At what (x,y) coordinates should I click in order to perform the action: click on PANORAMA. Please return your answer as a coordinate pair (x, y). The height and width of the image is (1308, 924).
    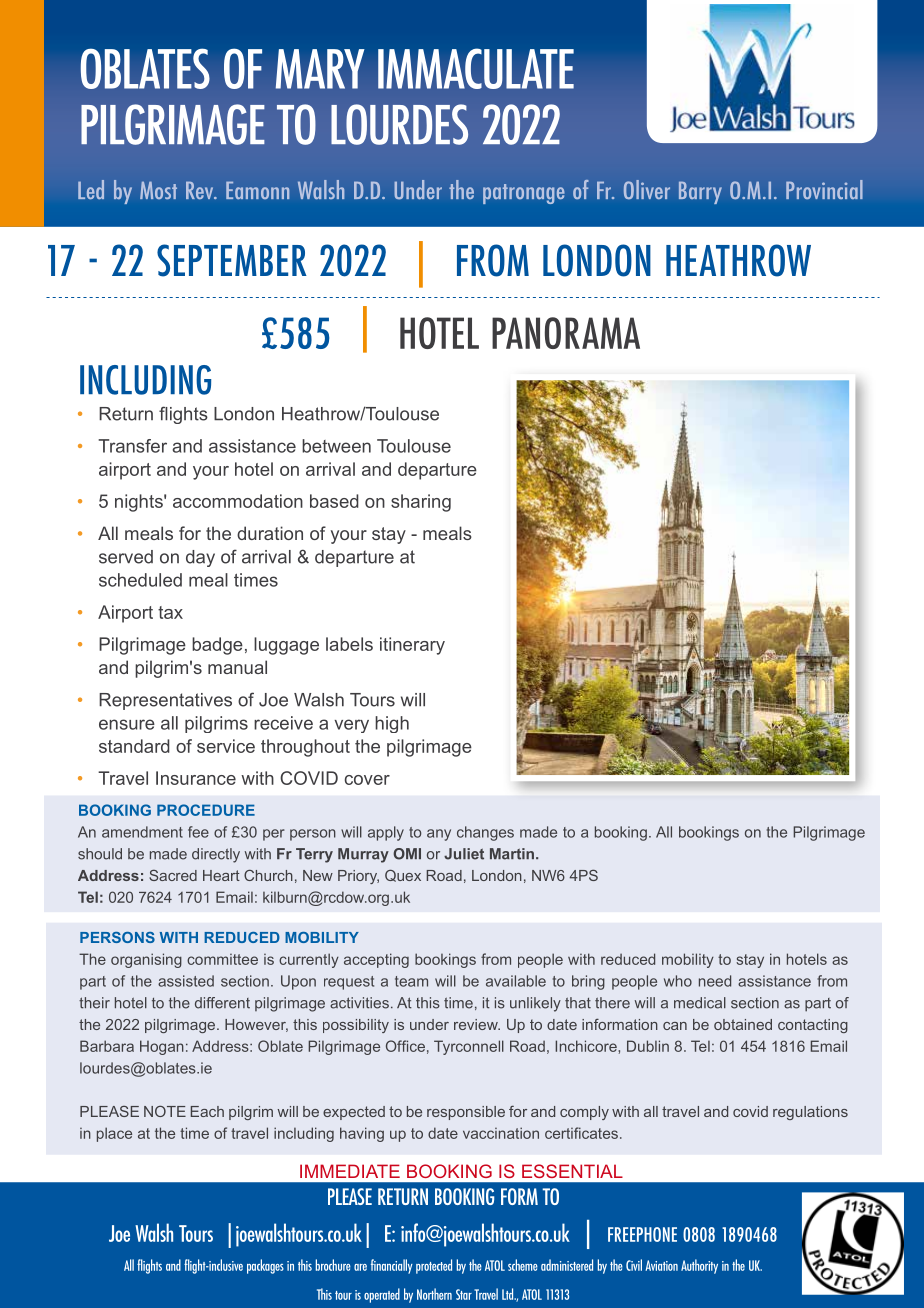
    Looking at the image, I should click on (566, 333).
